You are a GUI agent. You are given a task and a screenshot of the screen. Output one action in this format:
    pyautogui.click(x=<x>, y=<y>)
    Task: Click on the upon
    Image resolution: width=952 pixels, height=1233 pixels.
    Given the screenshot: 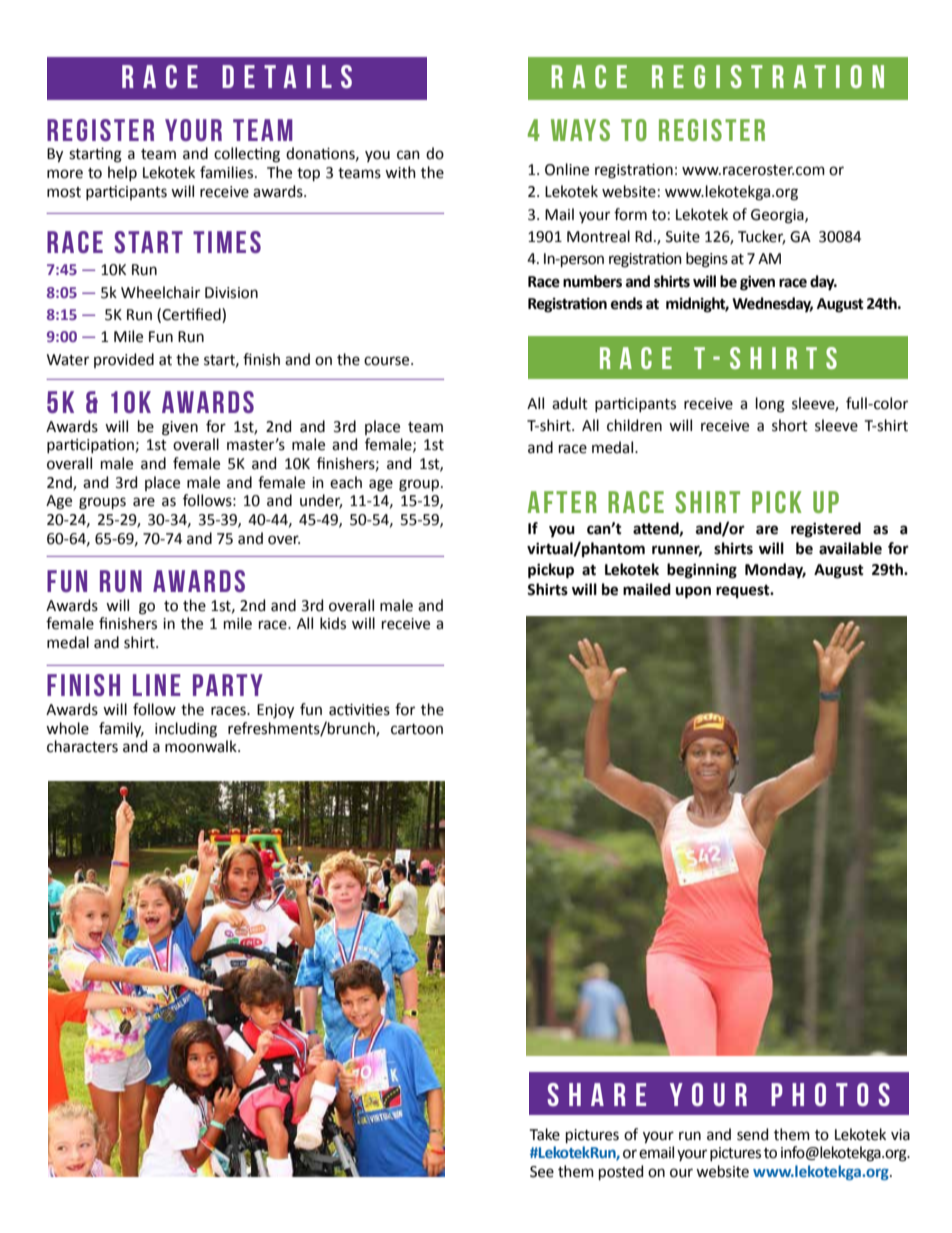 What is the action you would take?
    pyautogui.click(x=693, y=592)
